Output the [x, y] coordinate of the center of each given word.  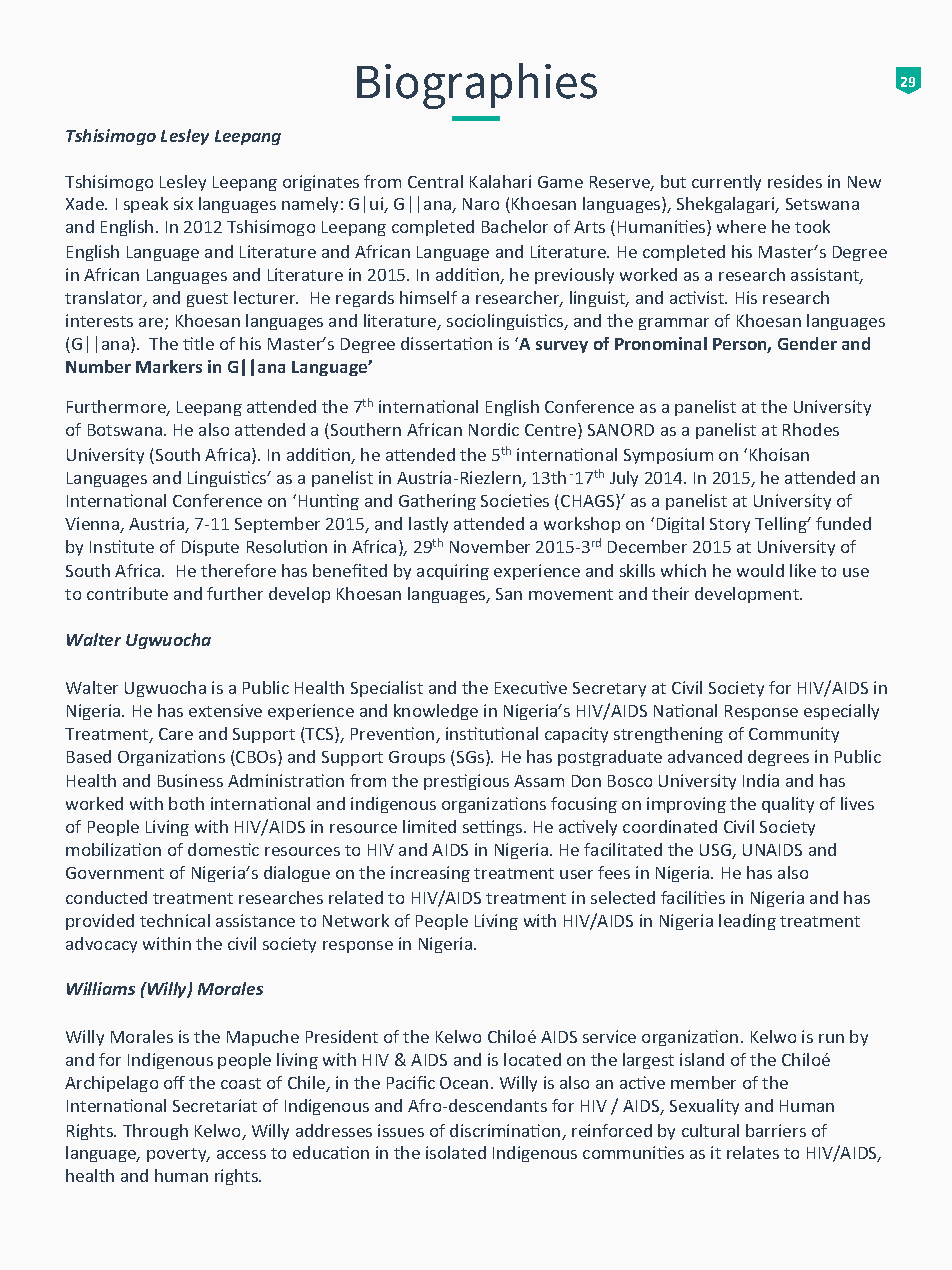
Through [155, 1132]
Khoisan [779, 454]
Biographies [477, 86]
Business [190, 780]
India [761, 780]
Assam [539, 781]
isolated [456, 1152]
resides [795, 181]
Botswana [126, 430]
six [183, 203]
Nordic [494, 429]
